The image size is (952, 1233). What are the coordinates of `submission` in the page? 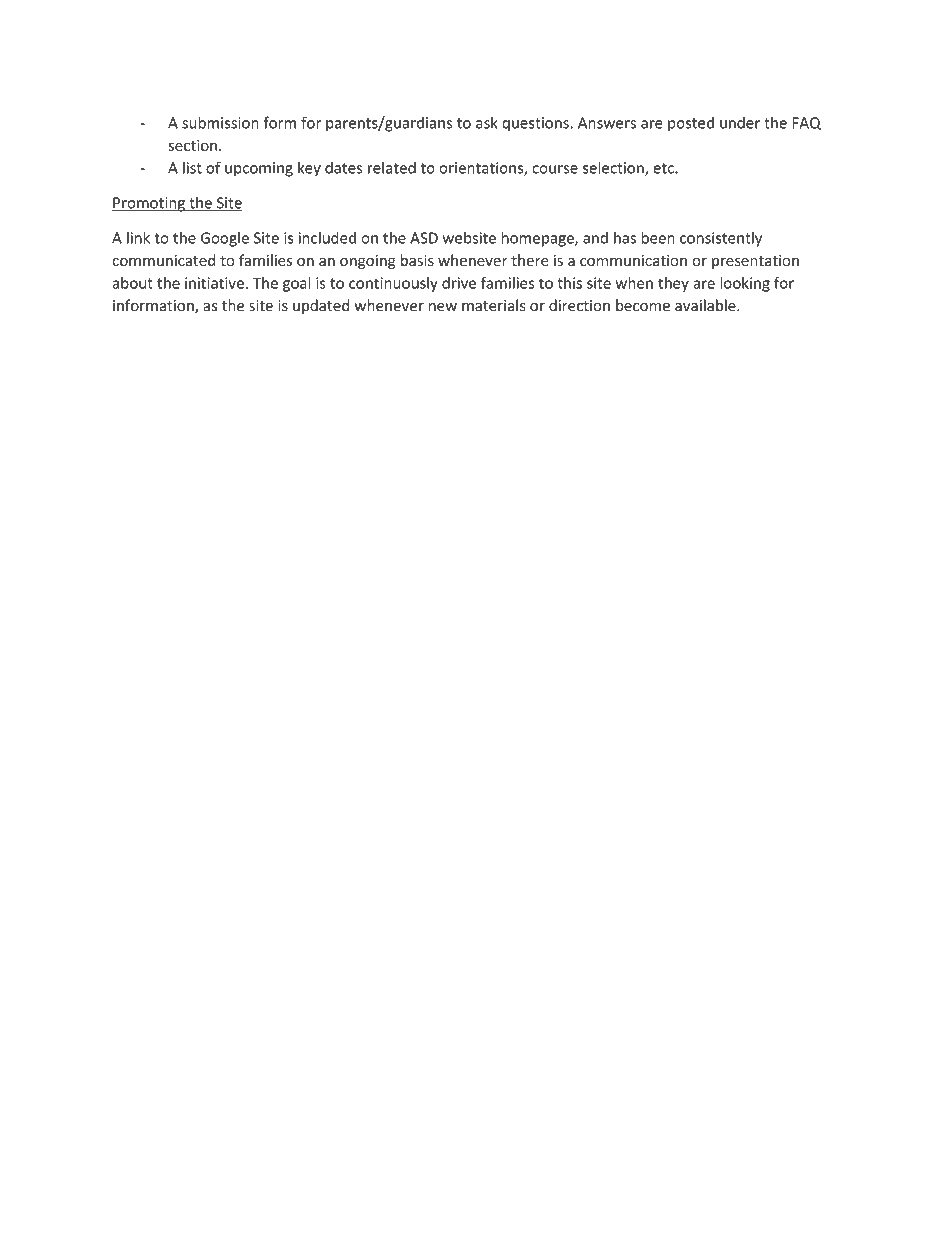 It's located at (220, 122).
